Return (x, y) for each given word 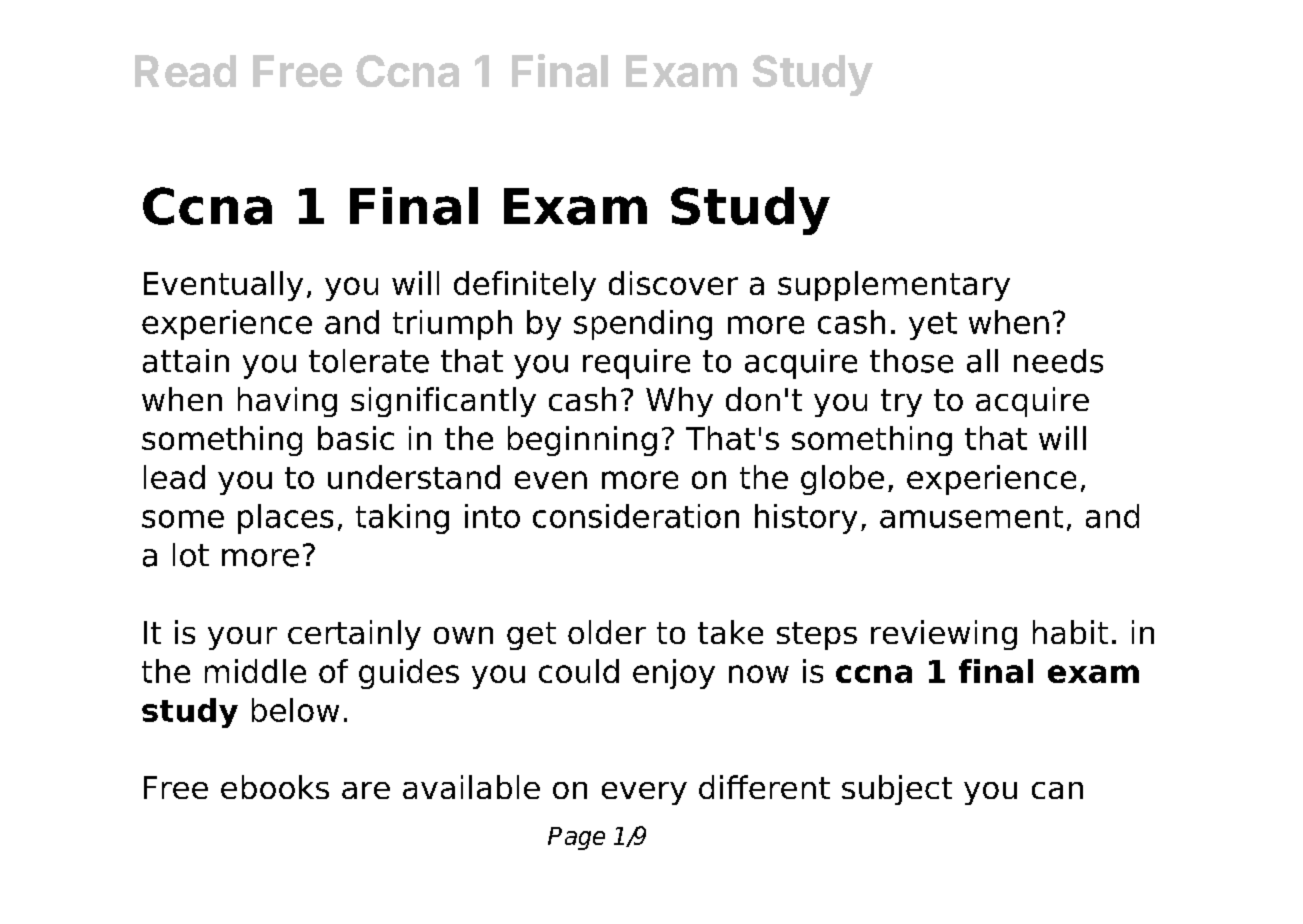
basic (356, 438)
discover (673, 283)
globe (842, 480)
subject (897, 790)
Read (185, 71)
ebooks (275, 787)
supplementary (894, 286)
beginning (582, 441)
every (644, 793)
